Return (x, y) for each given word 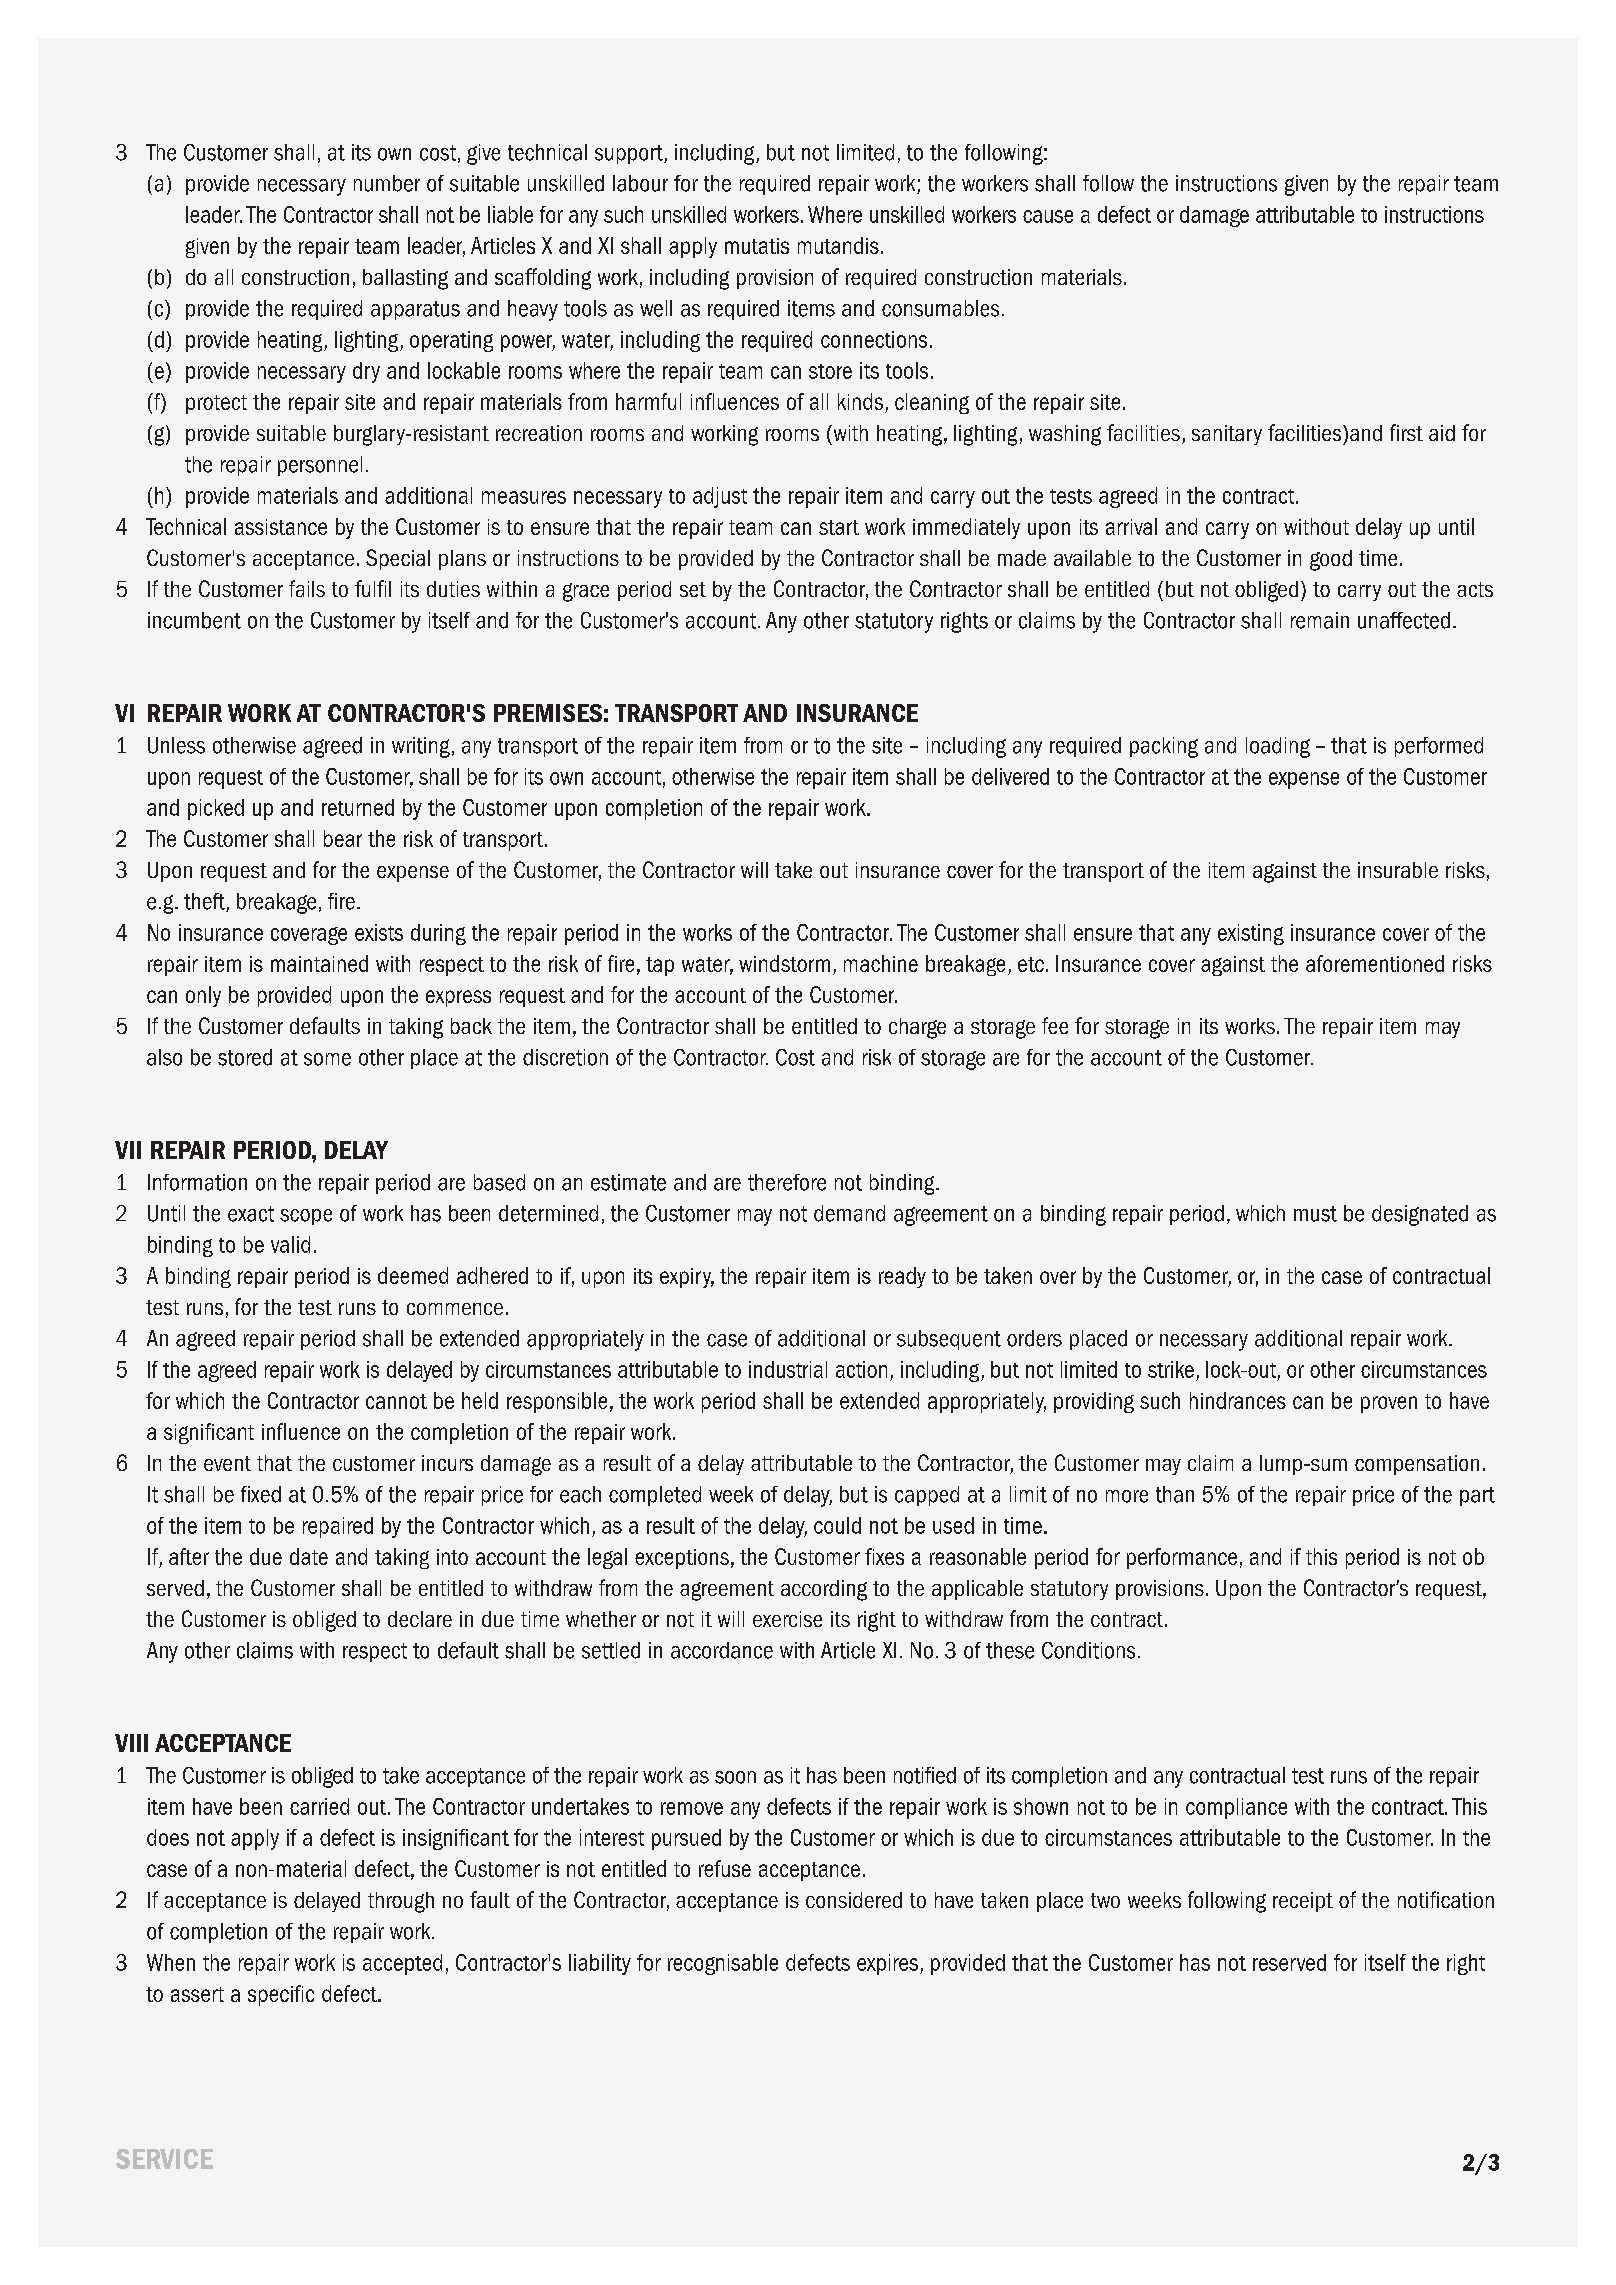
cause (1048, 216)
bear (343, 838)
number (387, 183)
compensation (1417, 1465)
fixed (261, 1494)
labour (640, 183)
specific (281, 1995)
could (837, 1525)
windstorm (784, 963)
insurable (1398, 870)
